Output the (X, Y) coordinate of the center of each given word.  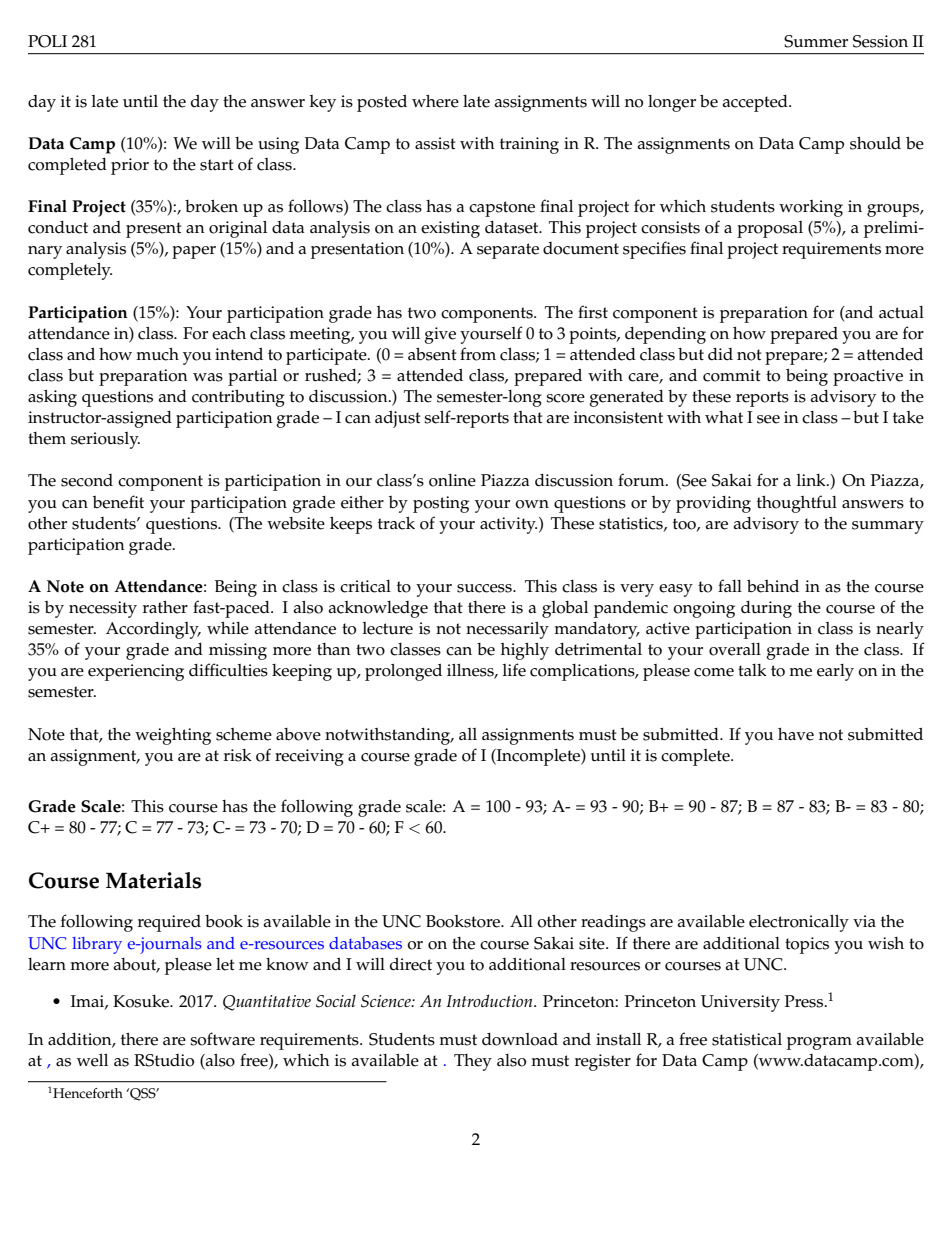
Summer (816, 41)
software (222, 1039)
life (514, 670)
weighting (173, 736)
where (435, 101)
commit (732, 375)
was (208, 377)
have (796, 734)
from (478, 354)
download (520, 1039)
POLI (47, 41)
